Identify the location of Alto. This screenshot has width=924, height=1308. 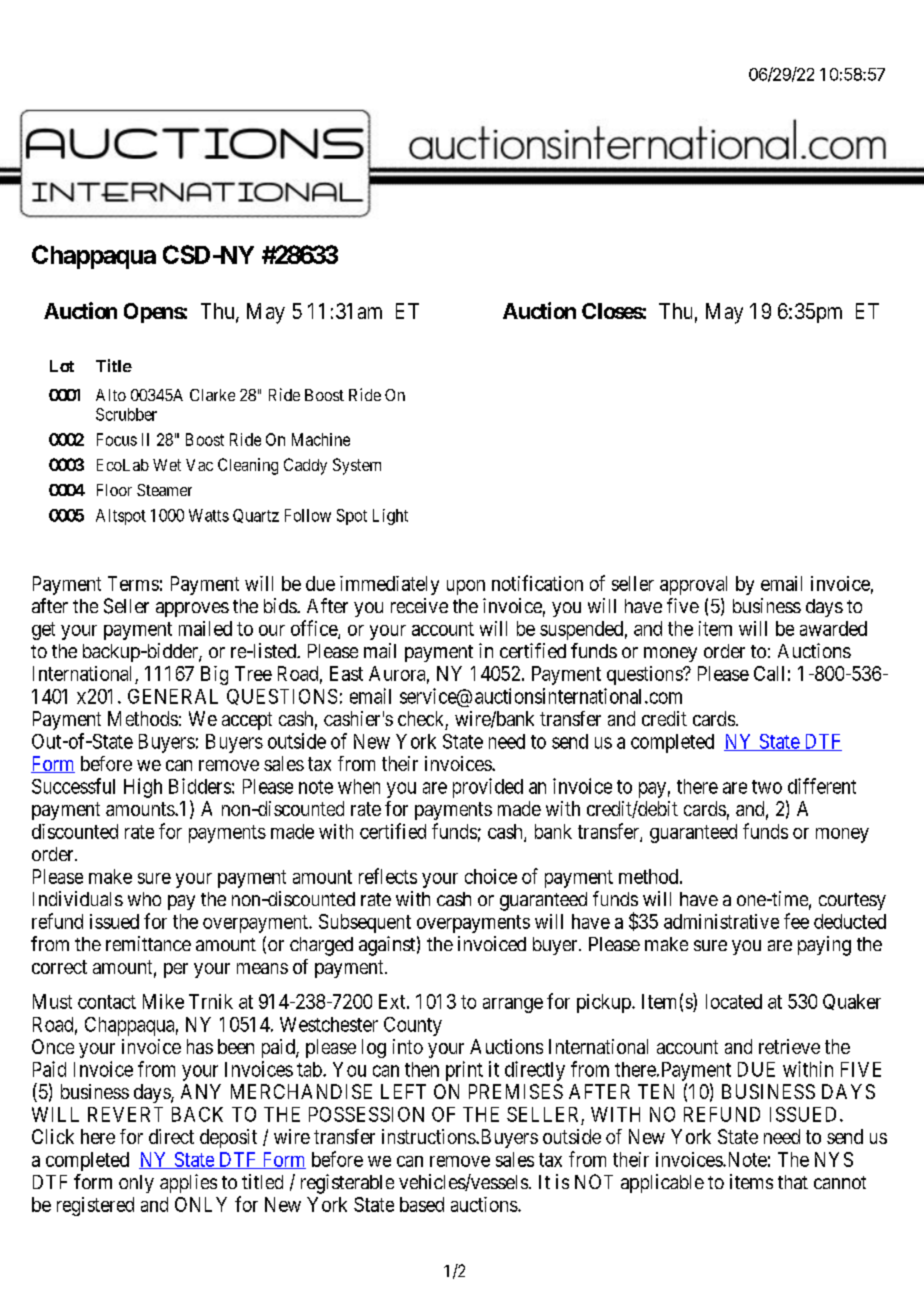
(111, 395).
